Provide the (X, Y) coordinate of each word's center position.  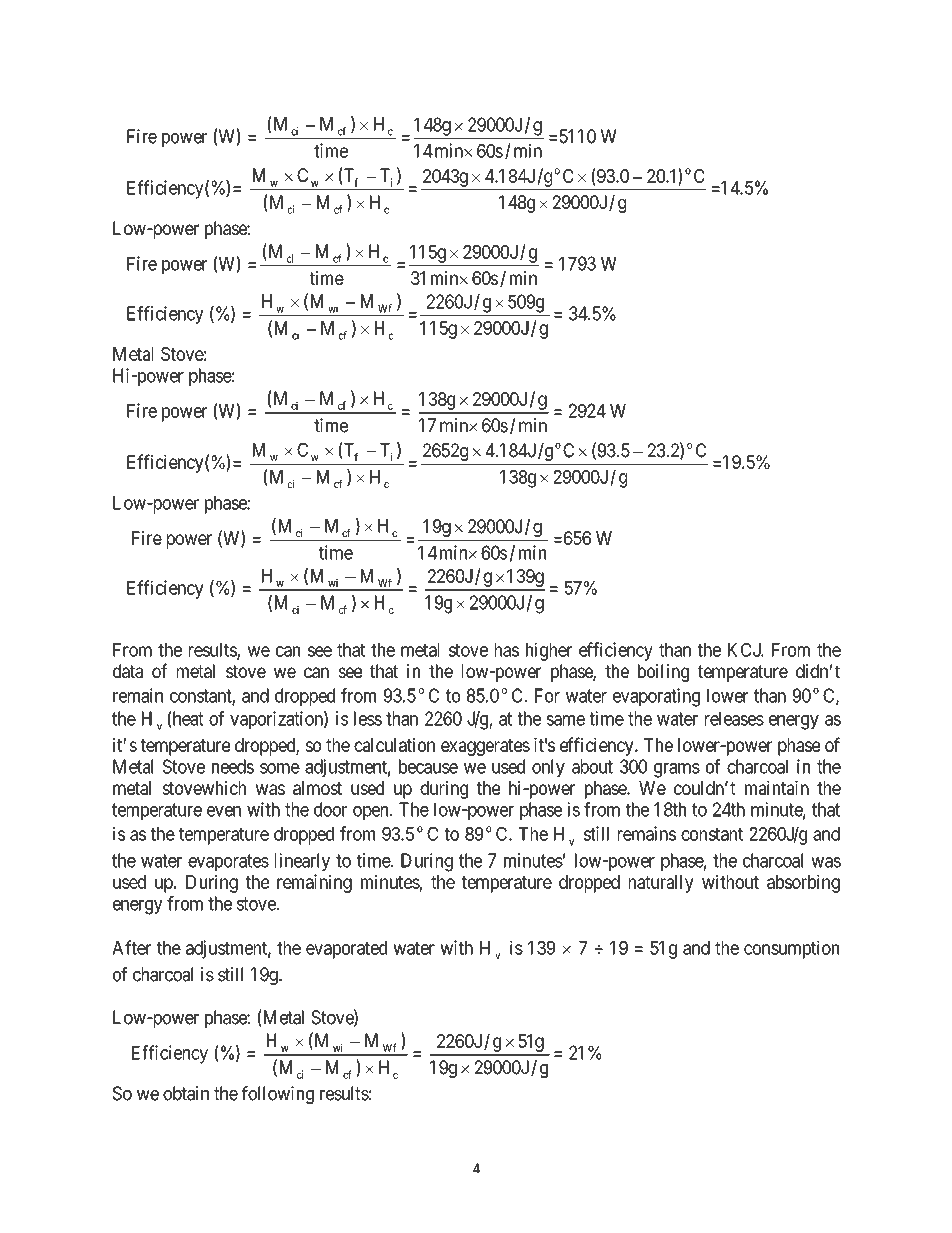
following (278, 1095)
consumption (791, 949)
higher (549, 651)
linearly (302, 862)
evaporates (228, 862)
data (128, 671)
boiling (663, 673)
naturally (661, 884)
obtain (186, 1093)
